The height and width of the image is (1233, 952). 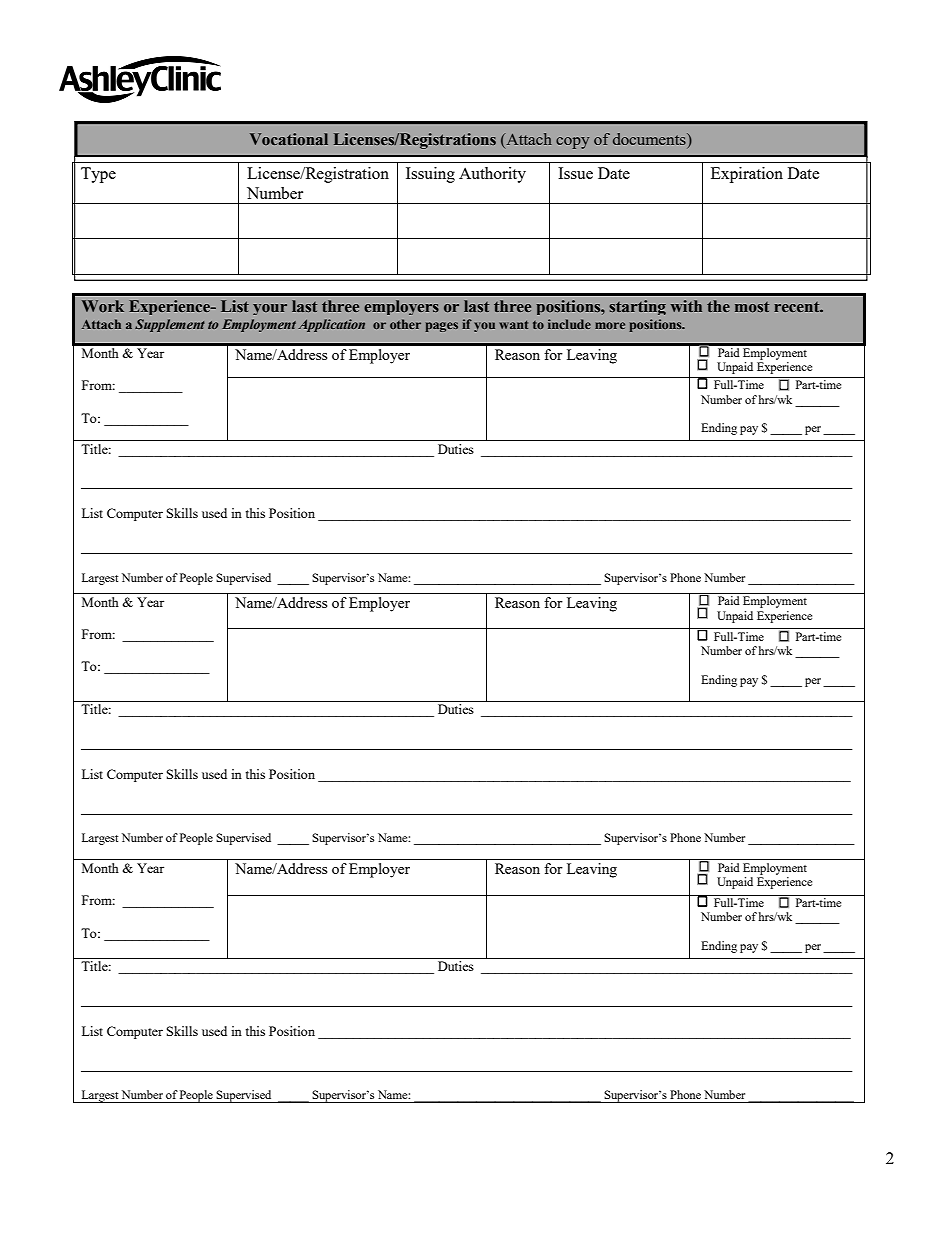 I want to click on copy, so click(x=572, y=143).
